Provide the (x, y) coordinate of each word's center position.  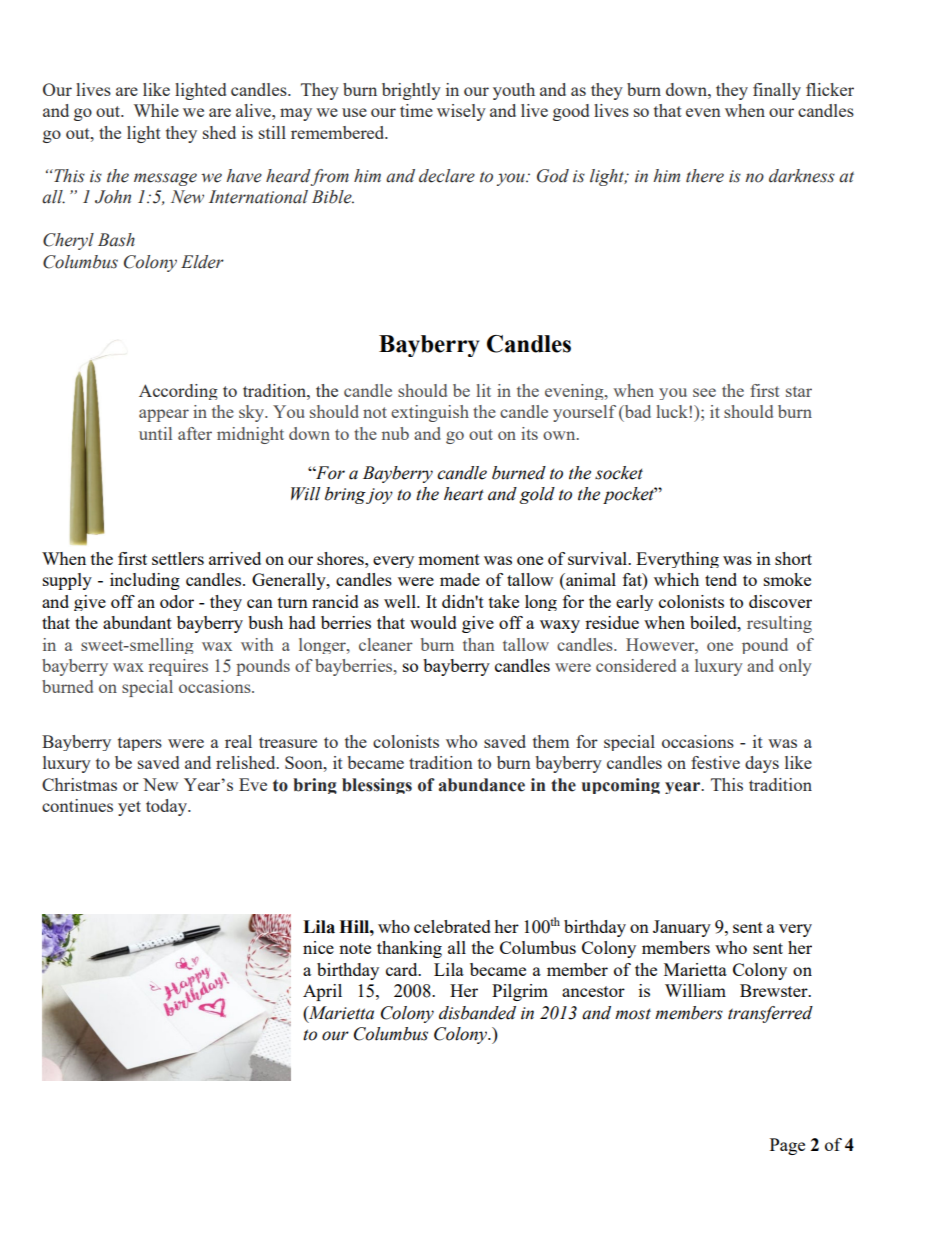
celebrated (452, 926)
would (433, 622)
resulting (779, 624)
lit (483, 390)
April (322, 992)
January (682, 928)
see (704, 392)
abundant (137, 622)
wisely (461, 112)
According (178, 392)
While (156, 110)
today (168, 807)
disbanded (477, 1013)
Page (787, 1146)
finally (777, 91)
